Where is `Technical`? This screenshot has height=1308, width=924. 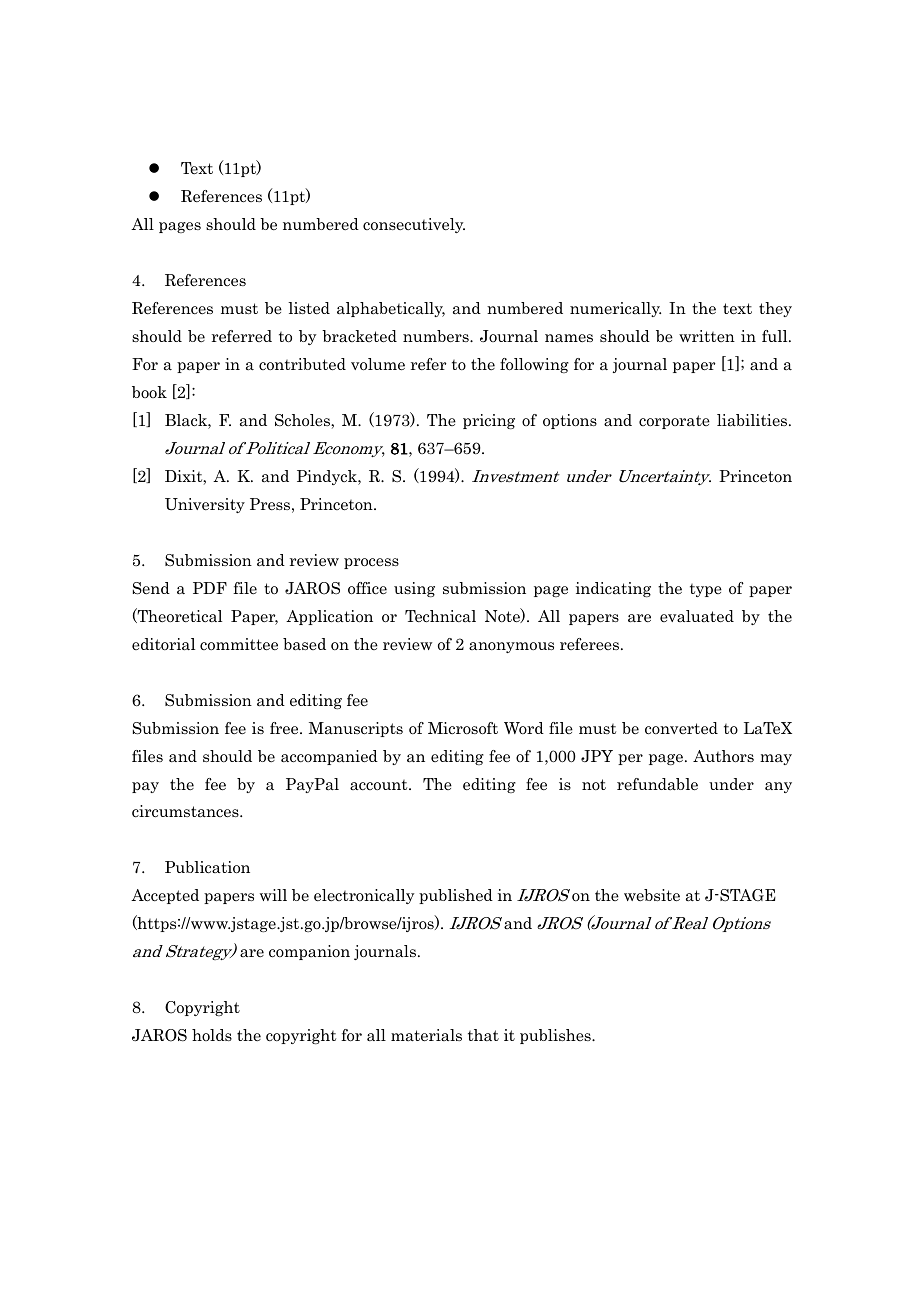
Technical is located at coordinates (440, 616).
